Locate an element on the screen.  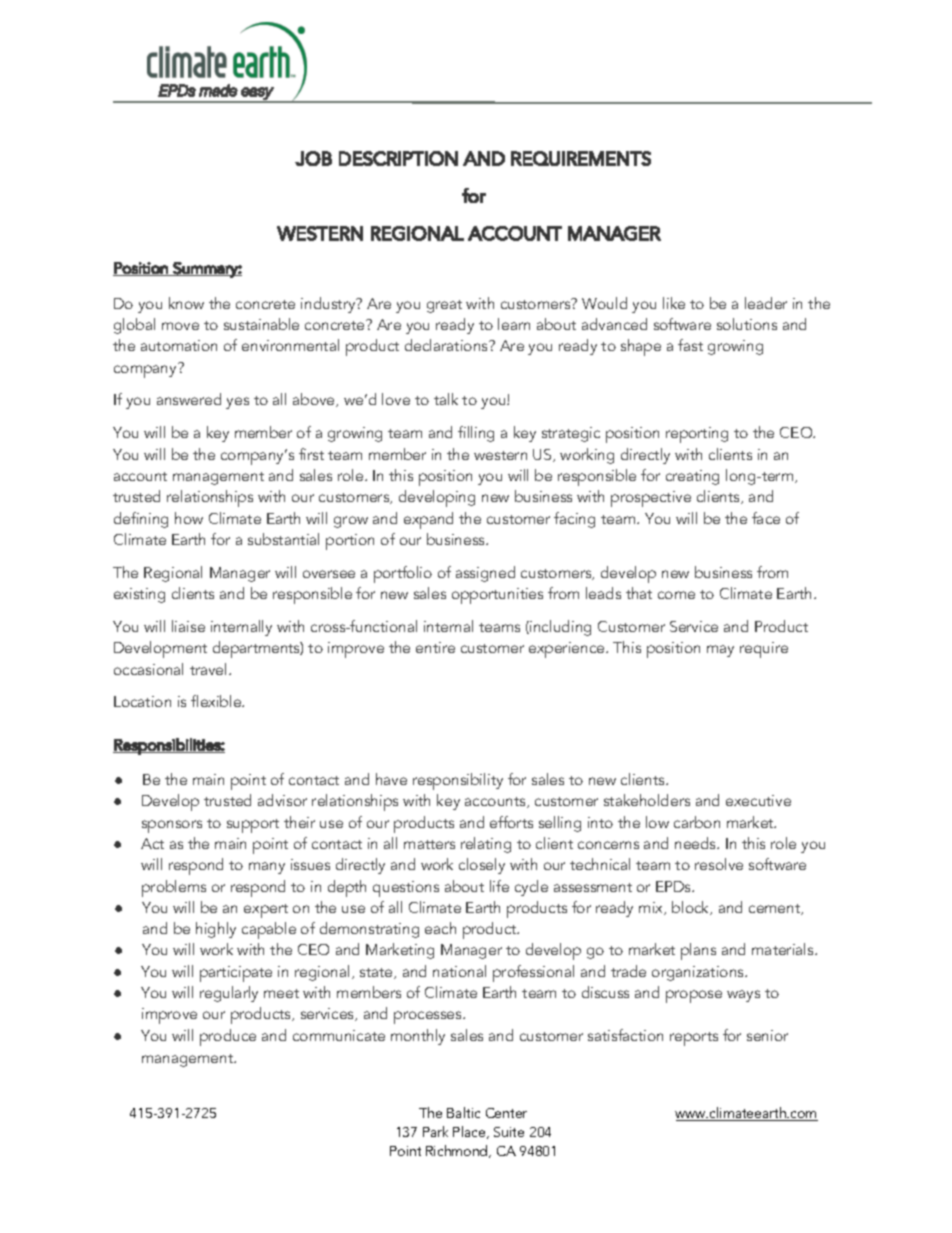
like is located at coordinates (674, 303).
